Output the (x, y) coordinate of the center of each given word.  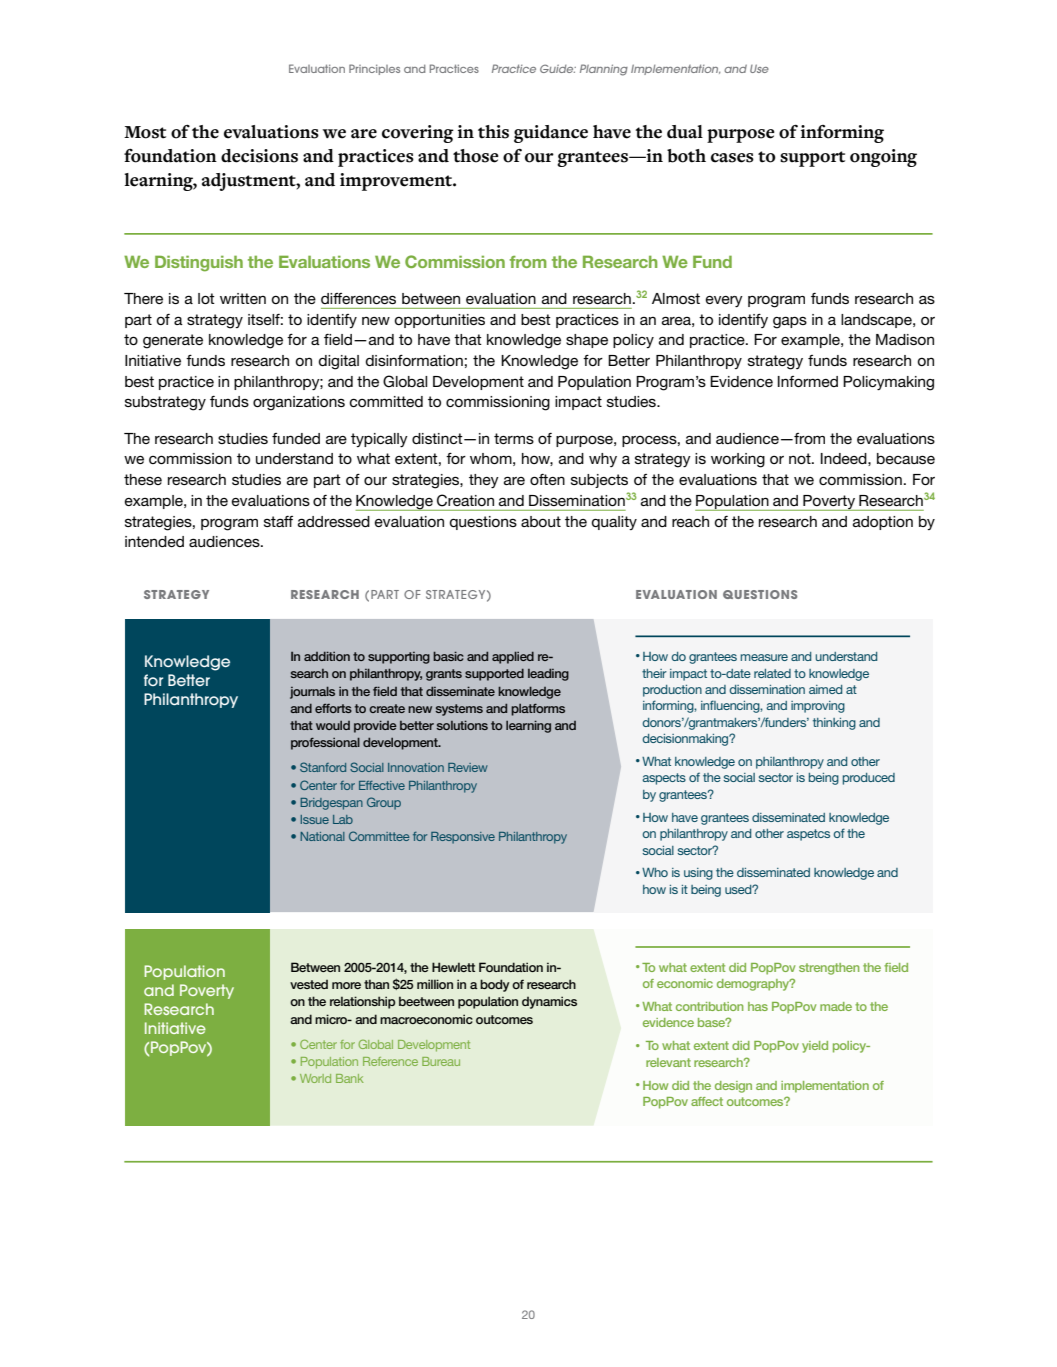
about (541, 521)
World (315, 1078)
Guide (558, 68)
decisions (259, 156)
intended (154, 541)
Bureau (441, 1061)
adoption (883, 523)
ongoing (883, 158)
